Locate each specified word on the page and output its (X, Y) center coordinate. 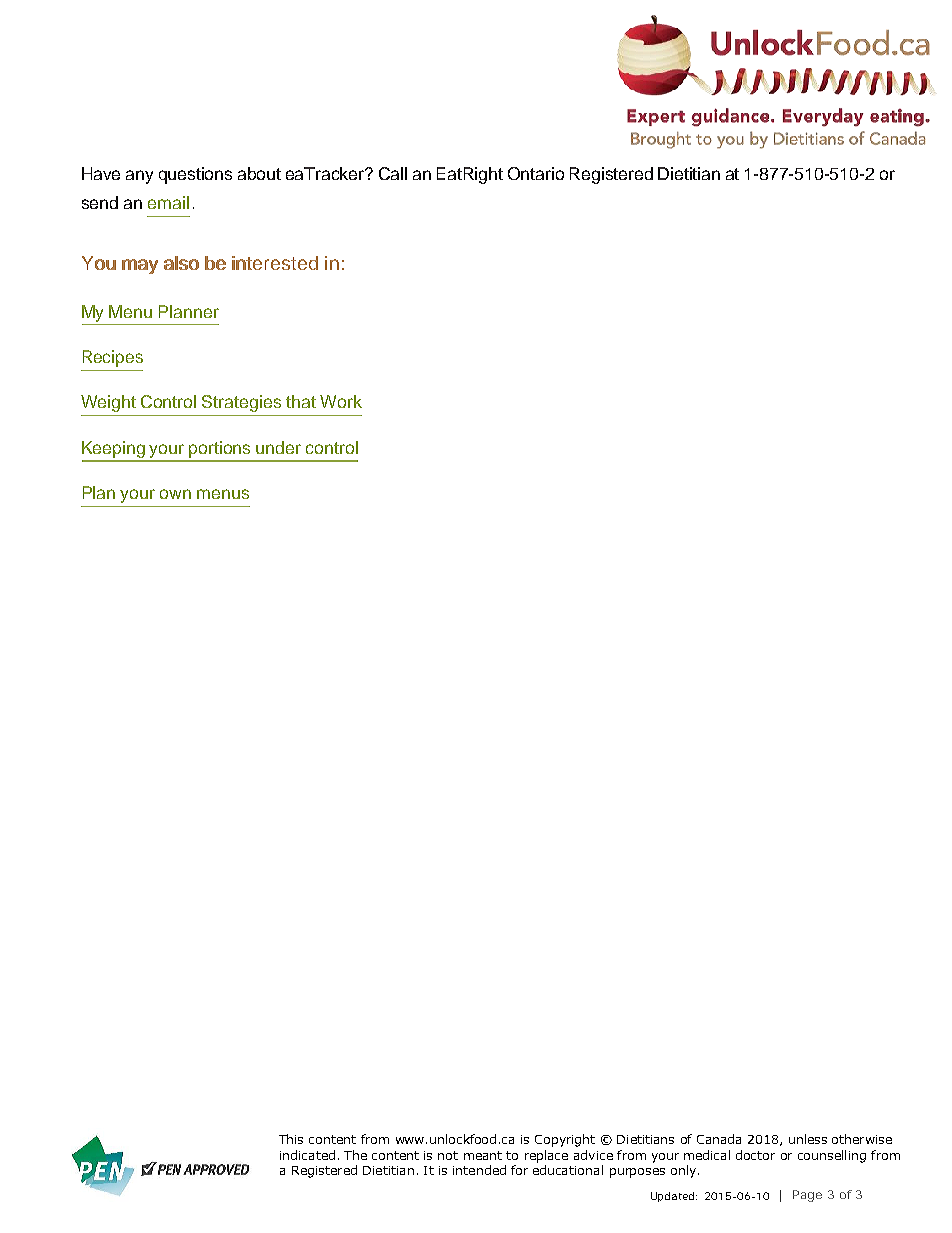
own (175, 494)
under (278, 447)
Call (393, 173)
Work (341, 401)
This (291, 1139)
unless (808, 1139)
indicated (307, 1155)
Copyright (565, 1140)
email (168, 202)
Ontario (536, 173)
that (301, 401)
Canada (719, 1139)
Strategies (241, 403)
